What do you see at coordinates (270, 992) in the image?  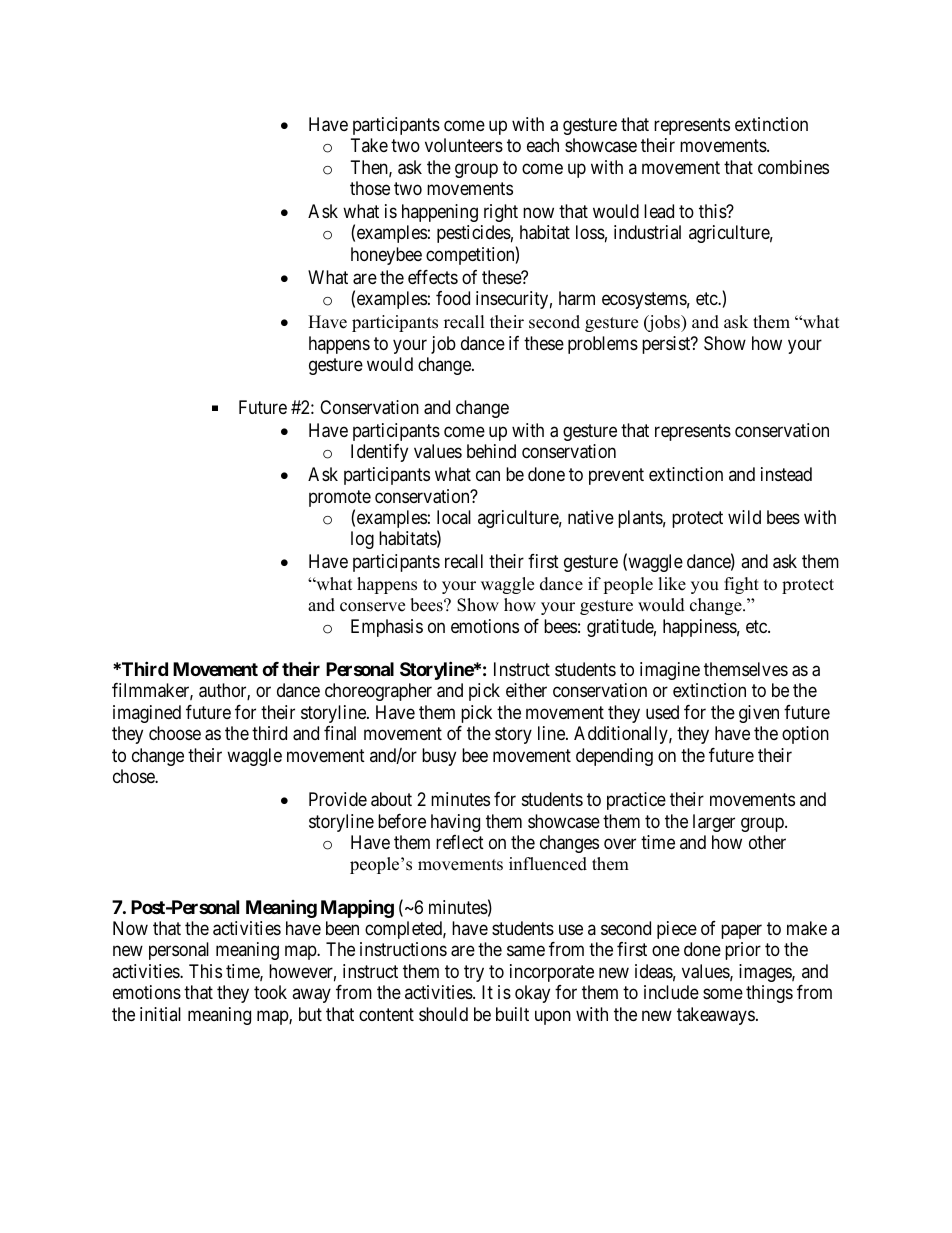 I see `took` at bounding box center [270, 992].
